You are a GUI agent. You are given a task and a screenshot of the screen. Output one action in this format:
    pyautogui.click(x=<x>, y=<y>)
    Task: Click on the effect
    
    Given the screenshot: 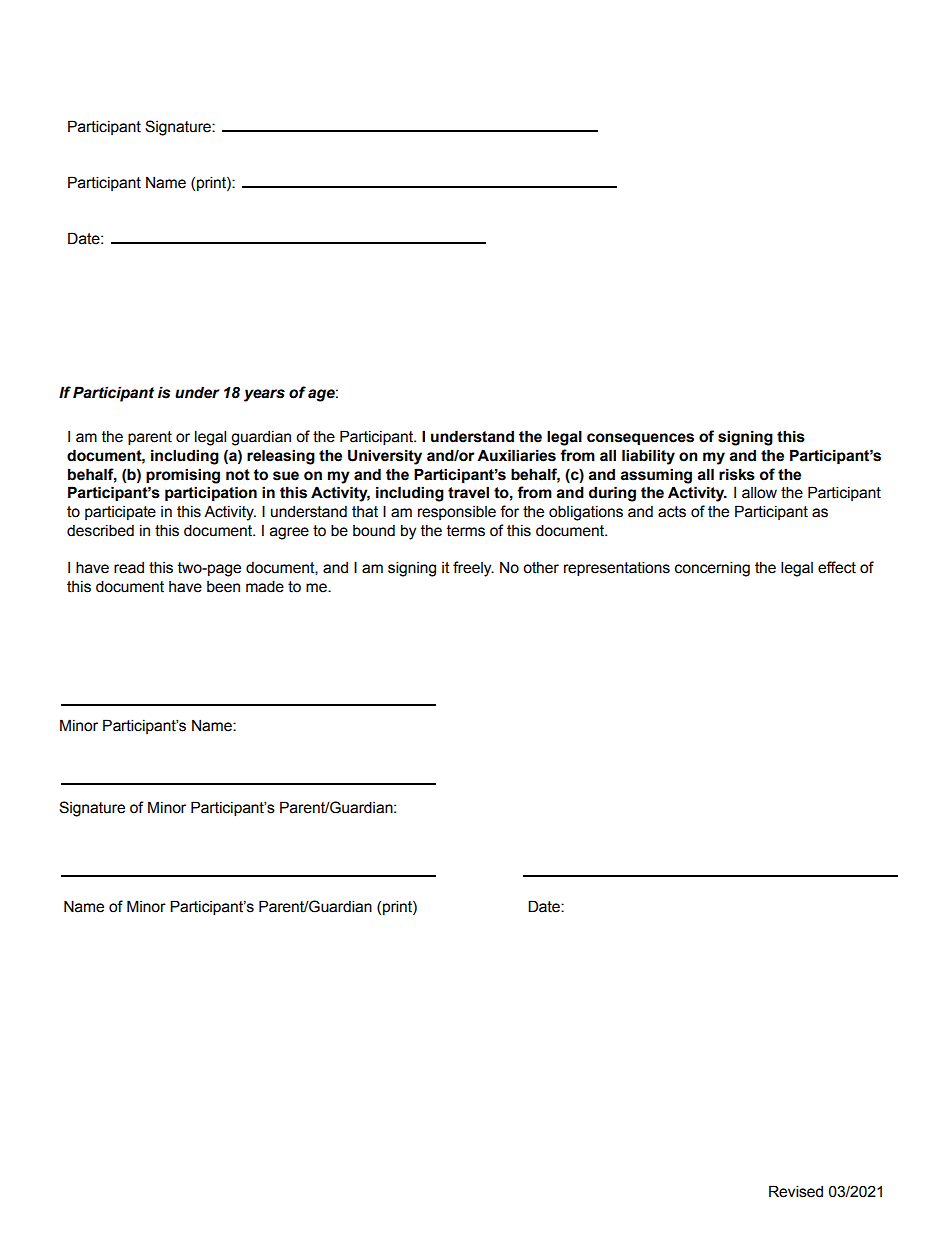 What is the action you would take?
    pyautogui.click(x=837, y=567)
